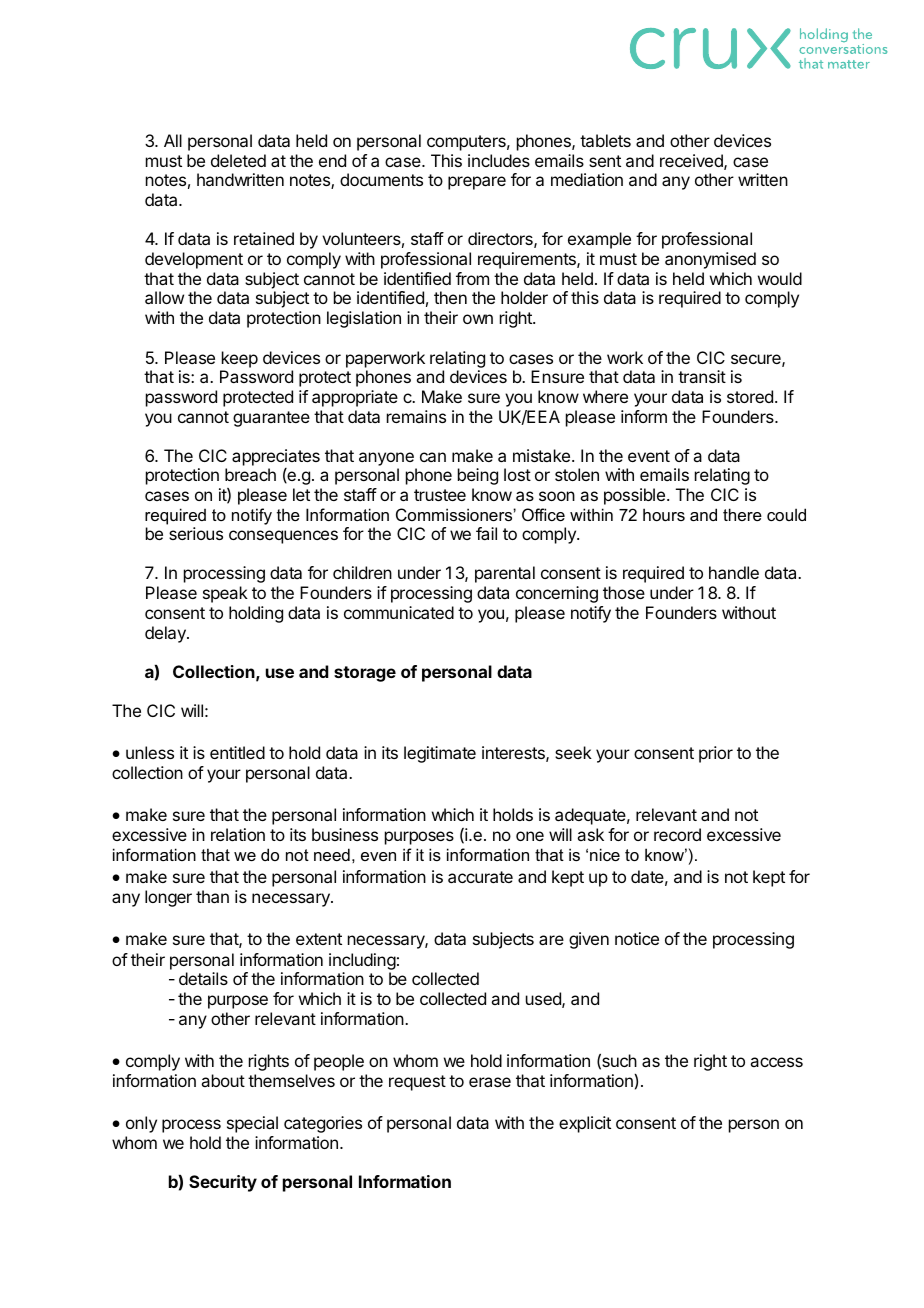  I want to click on accurate, so click(480, 877).
